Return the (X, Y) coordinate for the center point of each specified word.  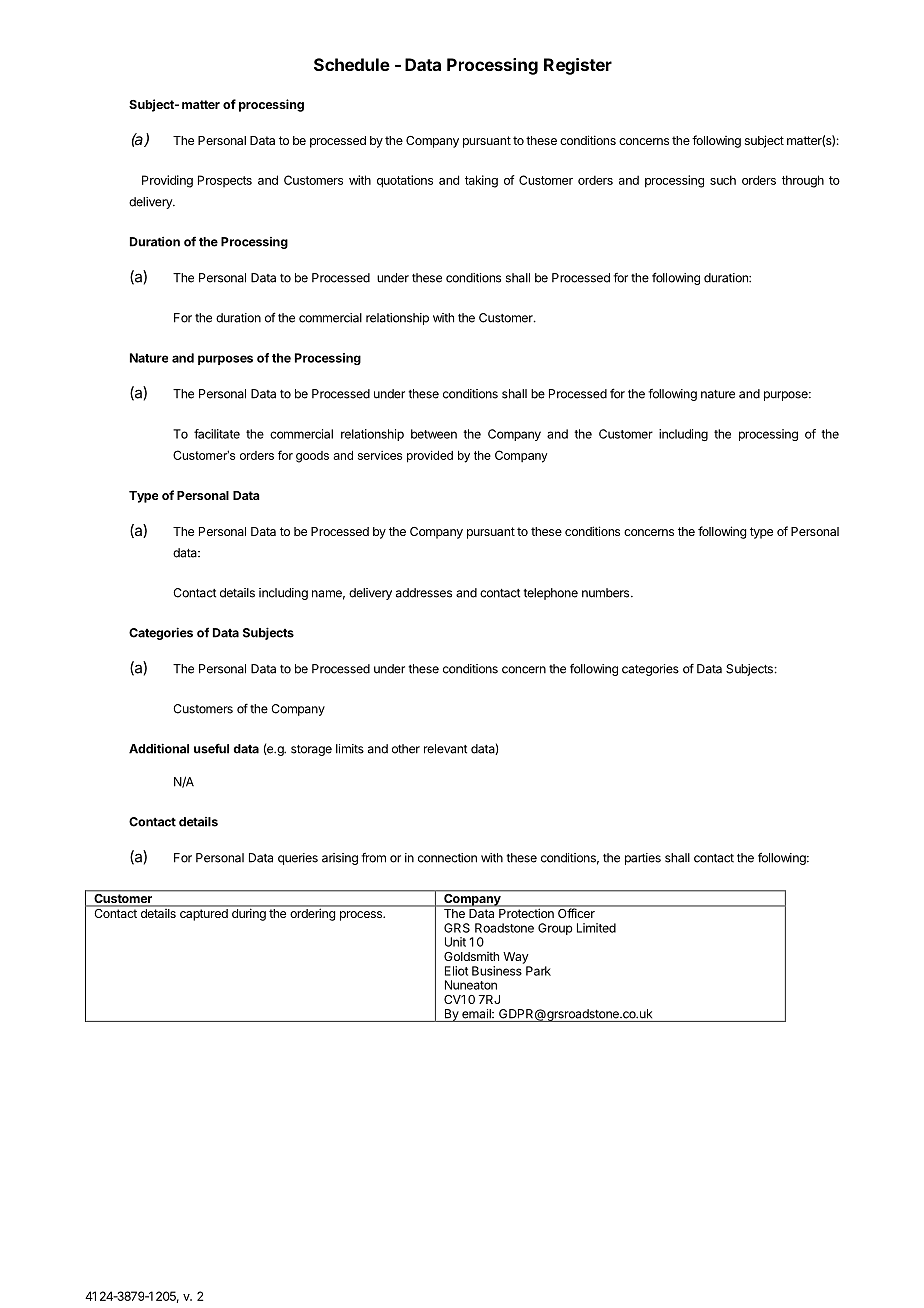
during (249, 915)
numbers (607, 593)
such (723, 180)
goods (312, 457)
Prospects (225, 181)
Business (497, 971)
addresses (424, 593)
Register (578, 66)
